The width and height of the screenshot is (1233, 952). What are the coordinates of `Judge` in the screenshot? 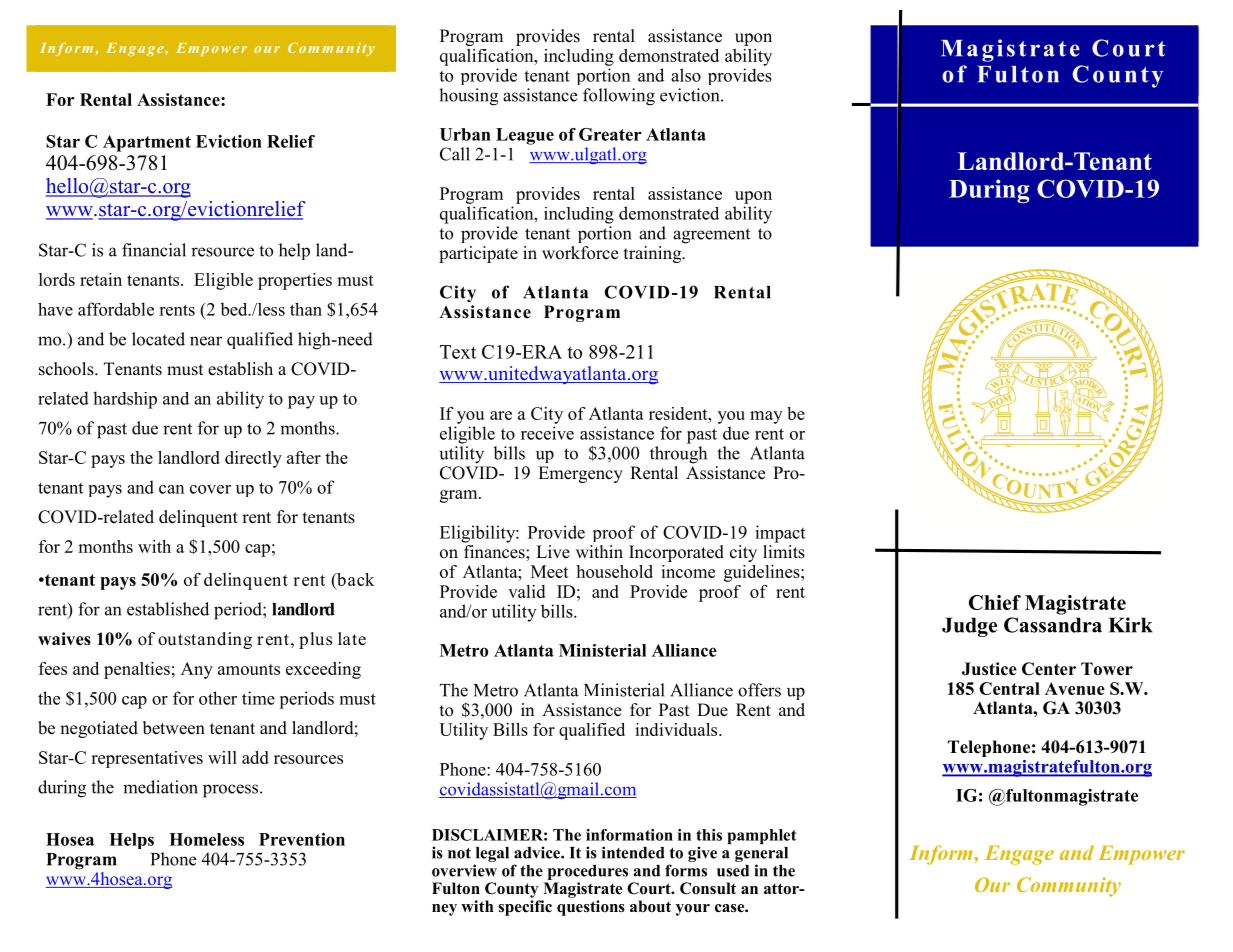 It's located at (969, 627).
